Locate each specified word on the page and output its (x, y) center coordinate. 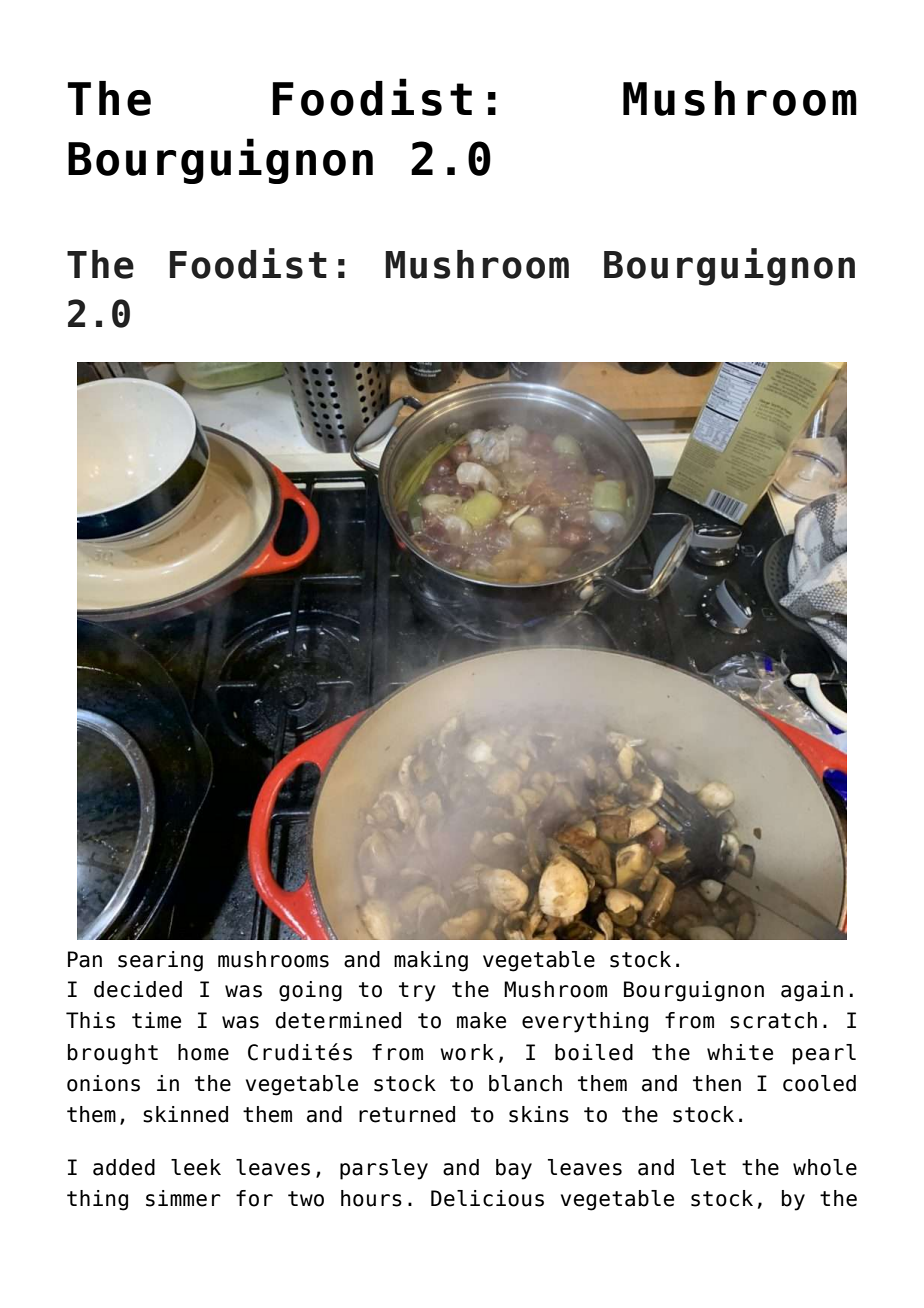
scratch (773, 1020)
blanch (525, 1083)
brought (113, 1054)
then (717, 1083)
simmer (183, 1198)
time (156, 1020)
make (481, 1020)
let (708, 1167)
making (431, 961)
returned (407, 1114)
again (812, 991)
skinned (185, 1114)
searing (160, 961)
